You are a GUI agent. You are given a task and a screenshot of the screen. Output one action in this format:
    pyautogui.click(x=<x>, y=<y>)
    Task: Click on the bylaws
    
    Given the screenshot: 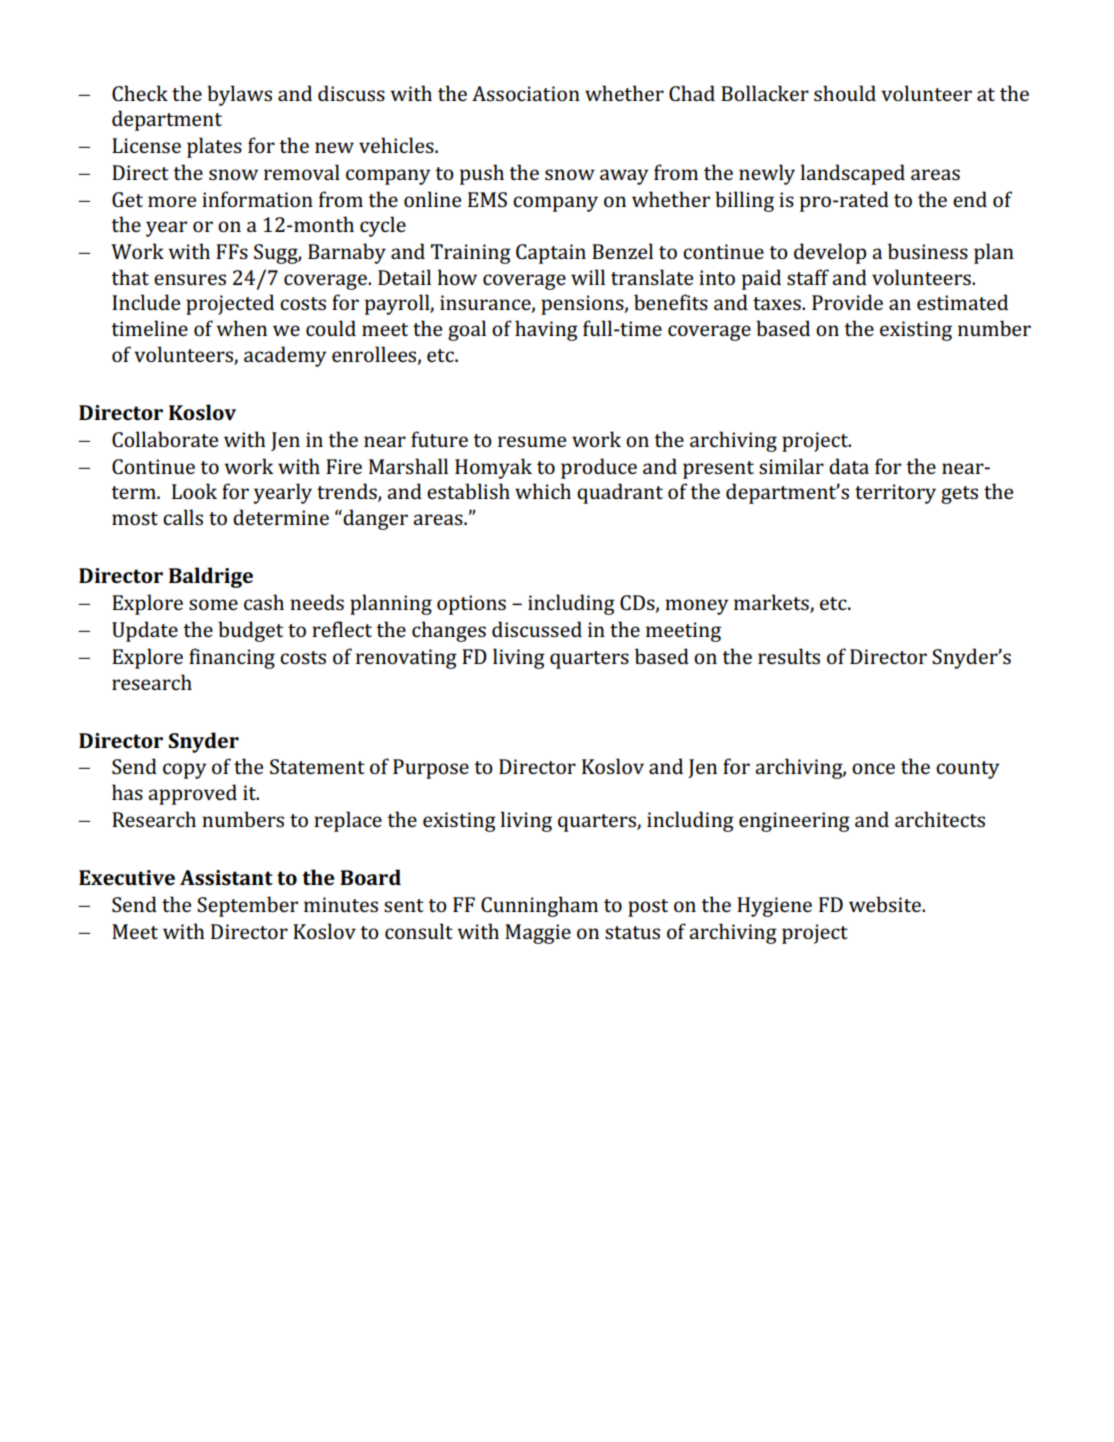 What is the action you would take?
    pyautogui.click(x=239, y=95)
